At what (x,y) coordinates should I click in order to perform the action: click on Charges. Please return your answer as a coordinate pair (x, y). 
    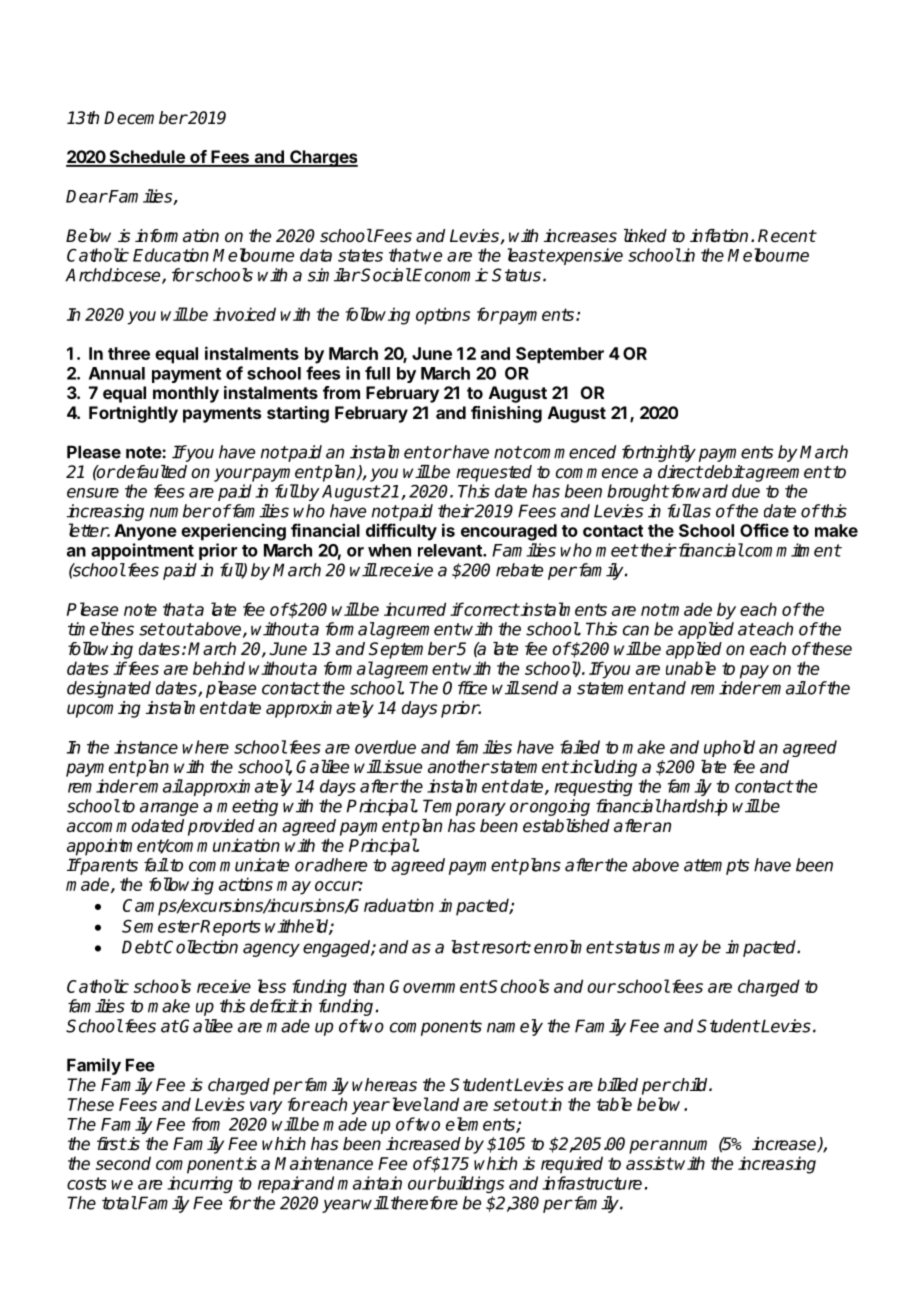
    Looking at the image, I should click on (323, 158).
